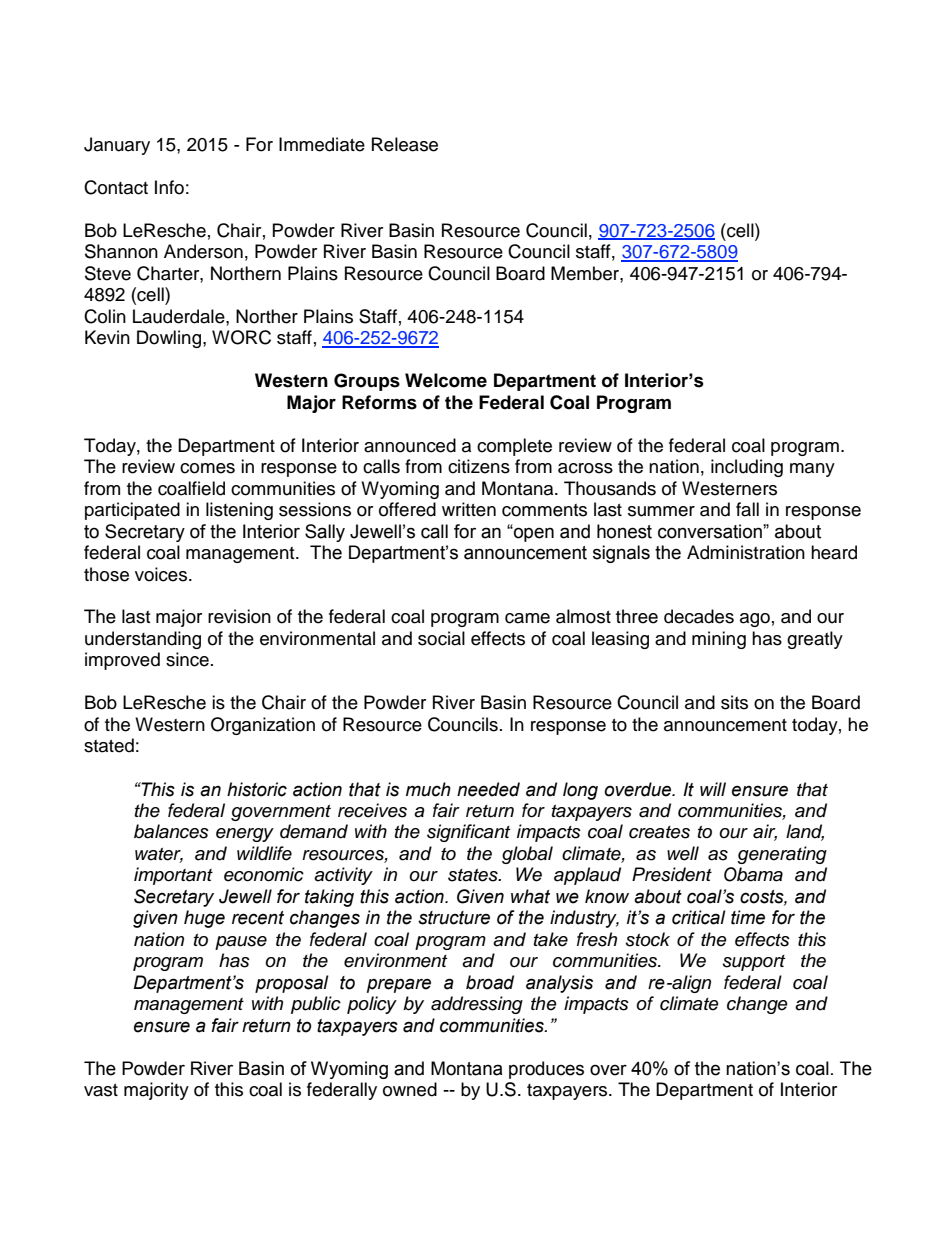  I want to click on social, so click(441, 638).
